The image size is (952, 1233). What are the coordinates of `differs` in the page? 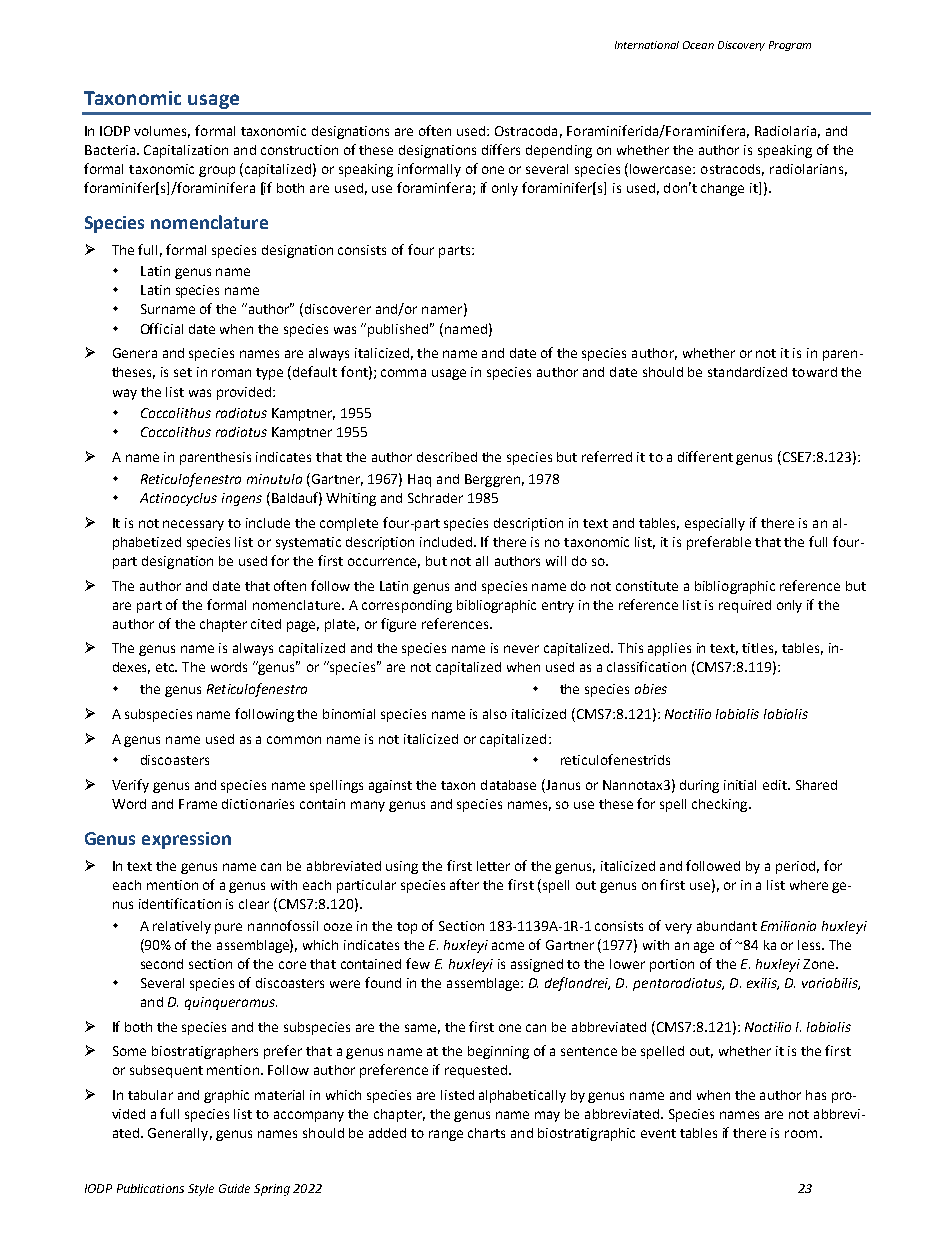 It's located at (501, 149).
